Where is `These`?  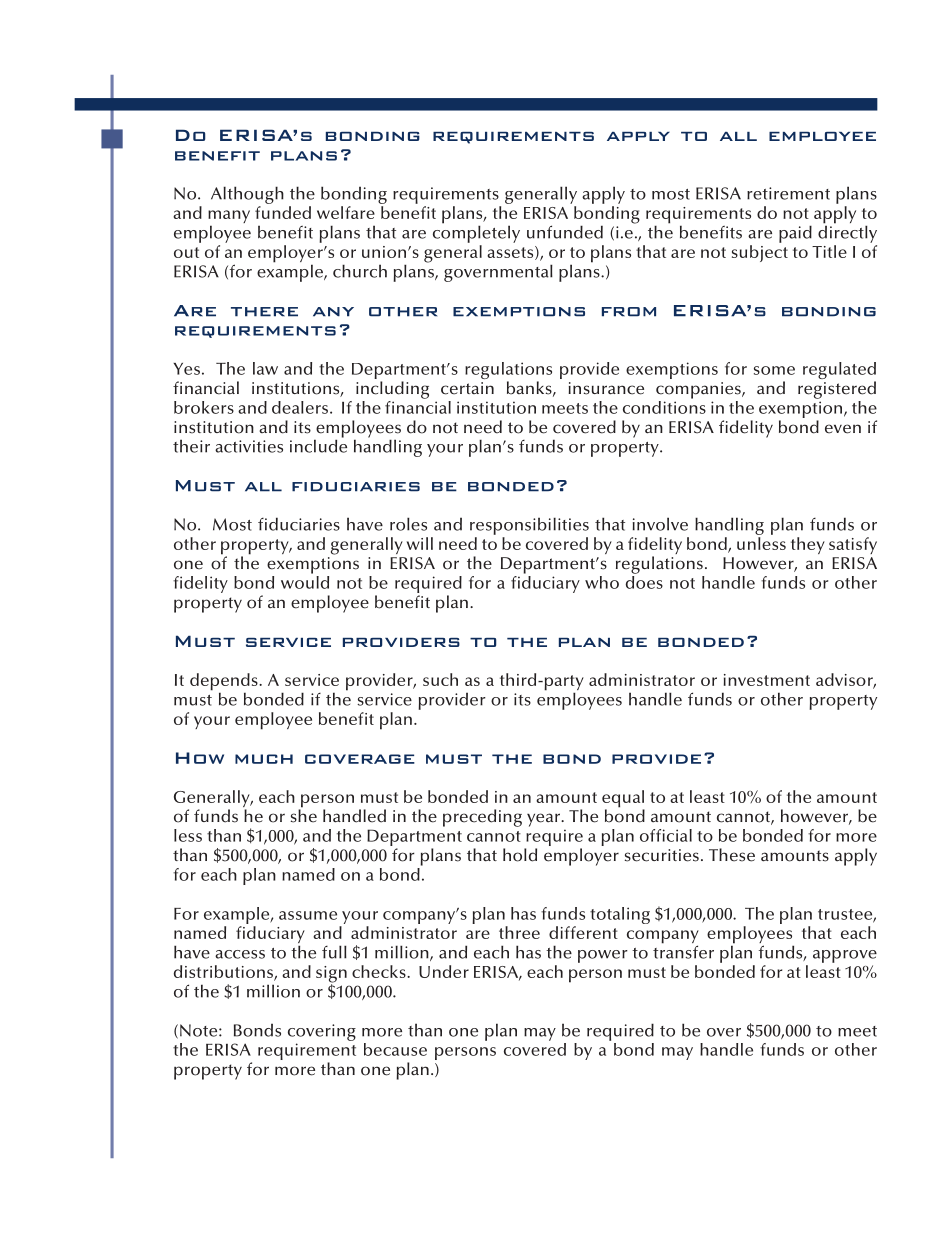 These is located at coordinates (732, 855).
